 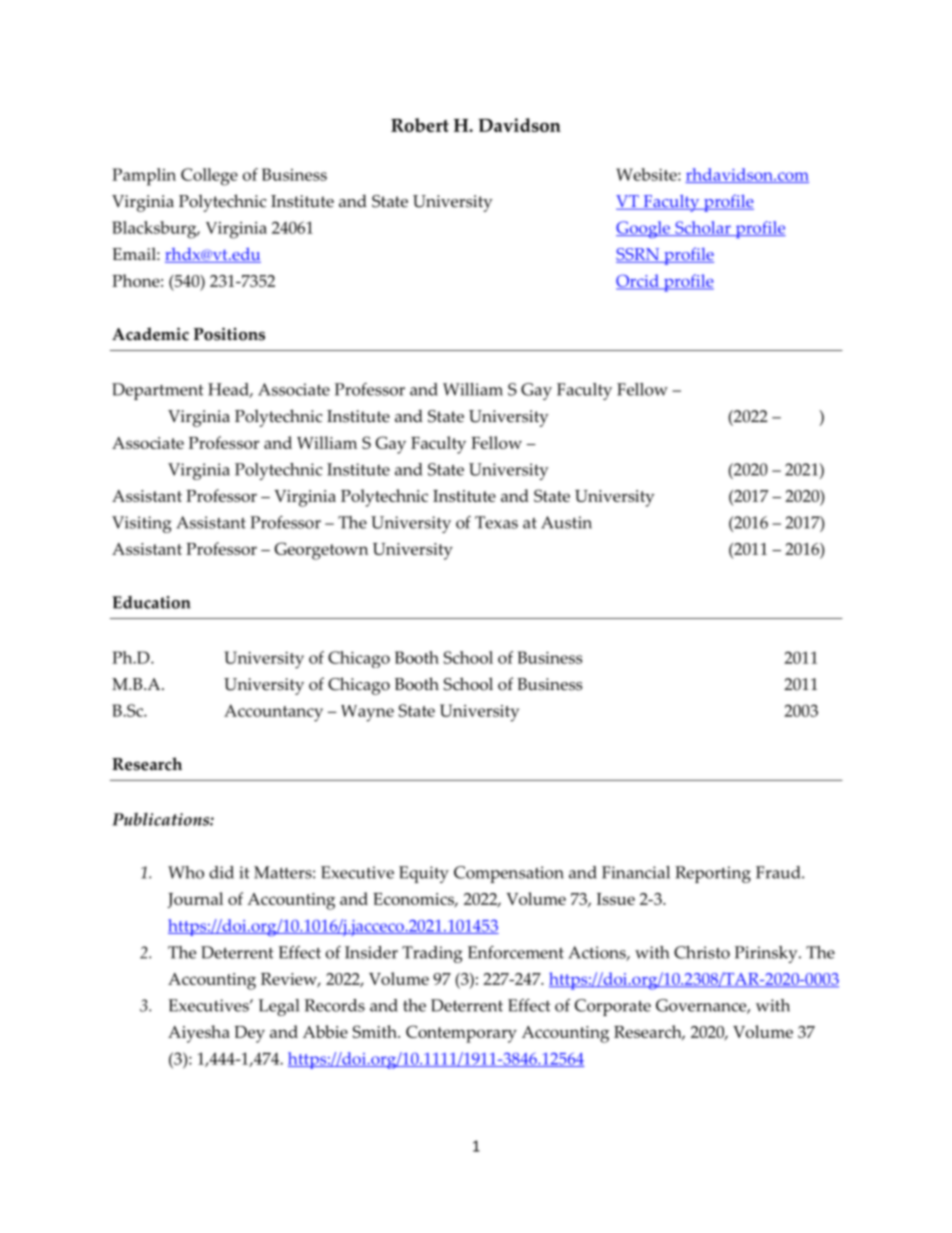 I want to click on Reporting, so click(x=713, y=874).
